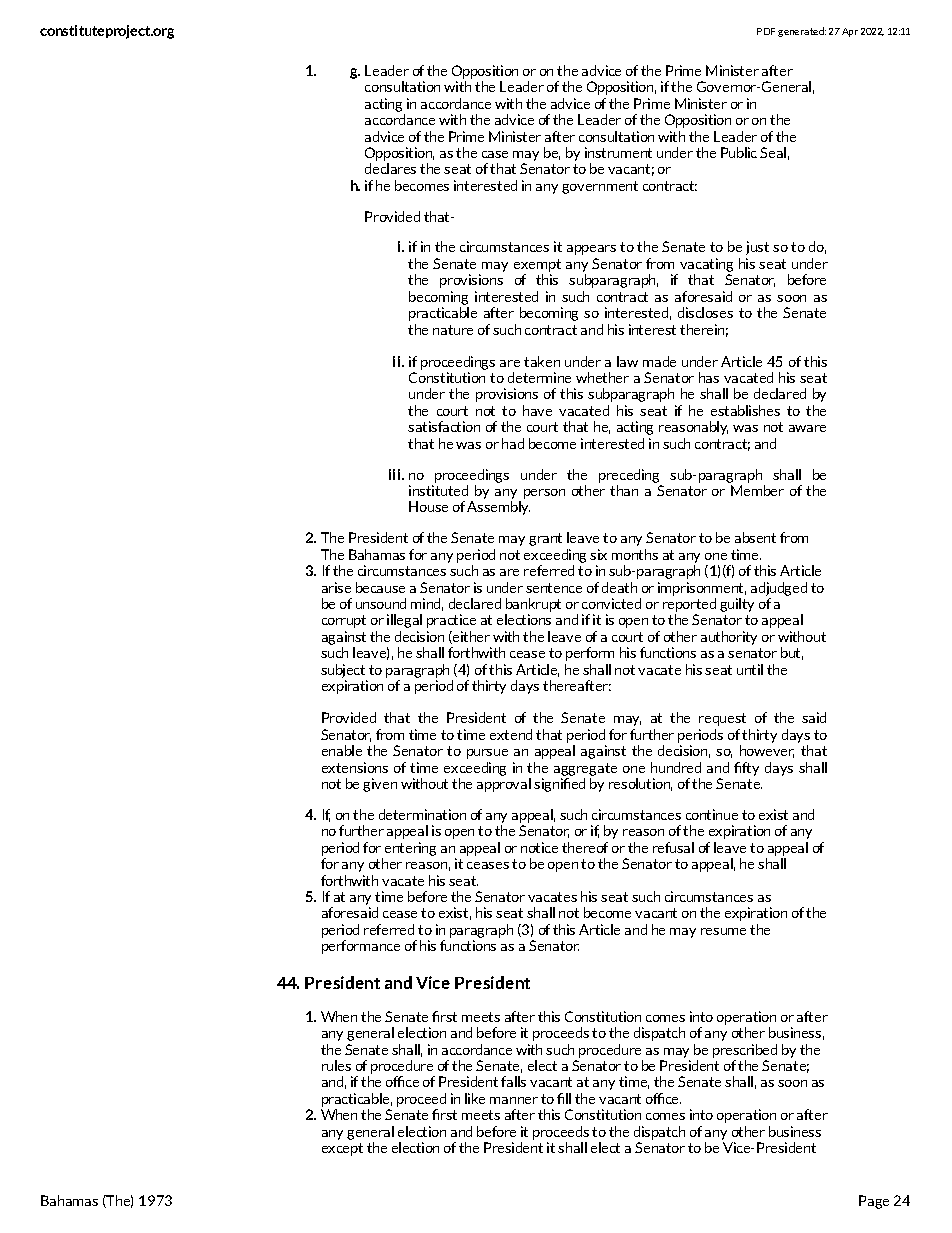  What do you see at coordinates (390, 168) in the page?
I see `declares` at bounding box center [390, 168].
